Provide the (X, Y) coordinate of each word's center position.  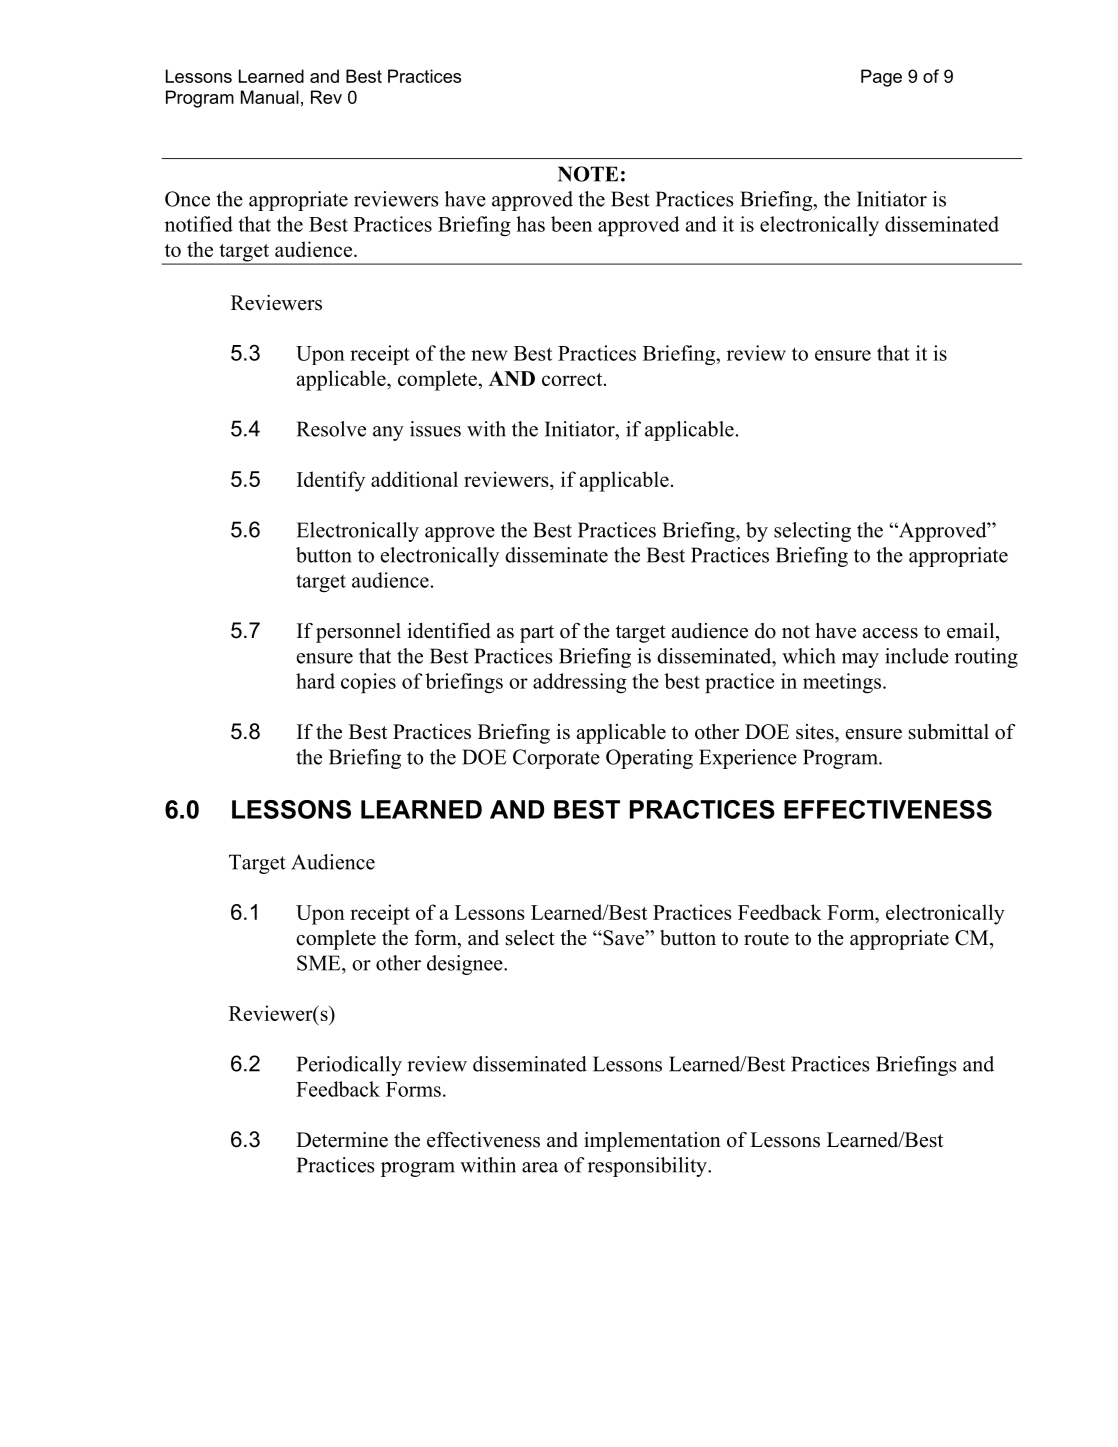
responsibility (648, 1167)
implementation (652, 1142)
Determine (342, 1140)
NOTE (588, 174)
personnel (358, 633)
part (537, 634)
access (890, 633)
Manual (270, 97)
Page (881, 78)
